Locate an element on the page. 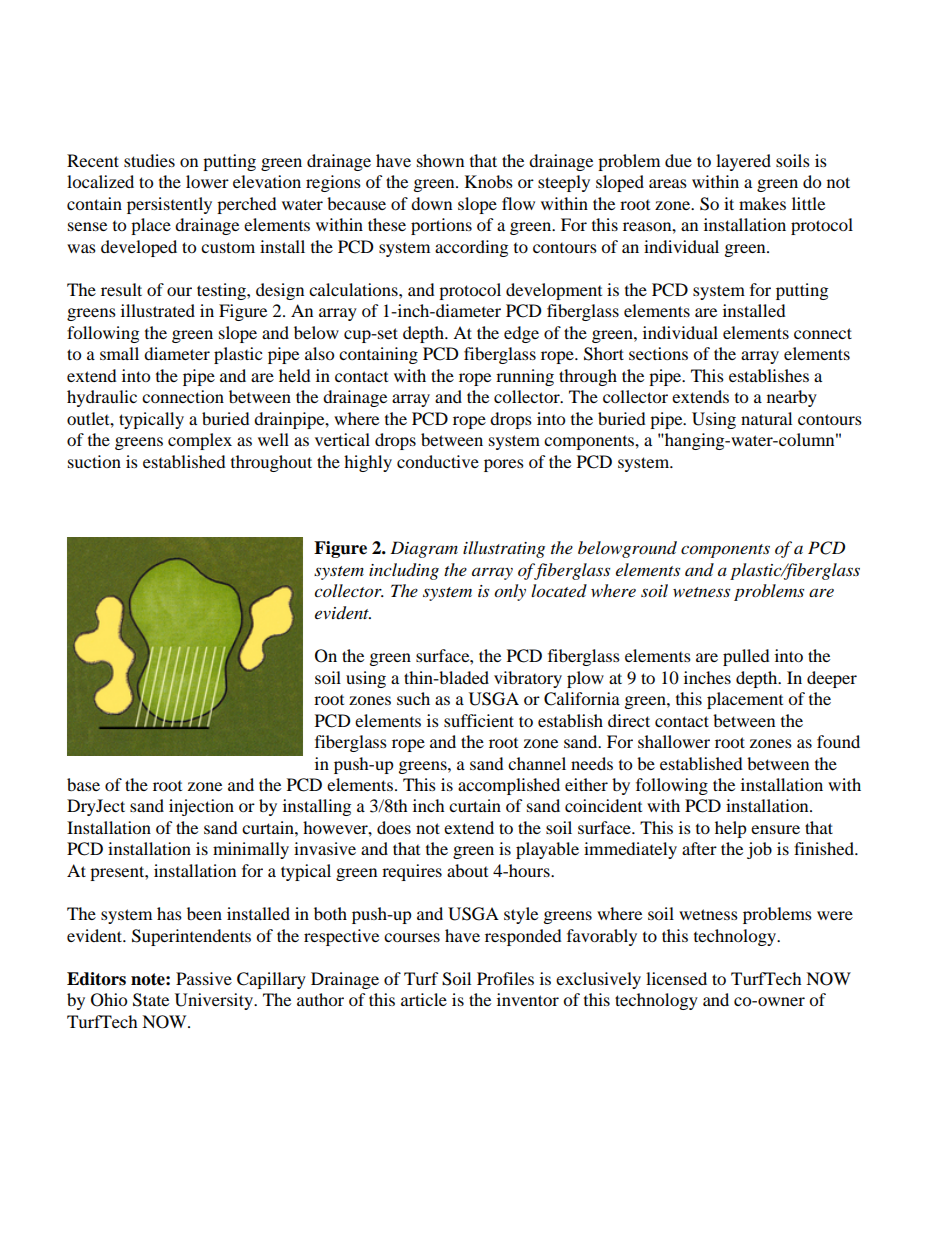 The width and height of the document is (952, 1233). sections is located at coordinates (658, 353).
